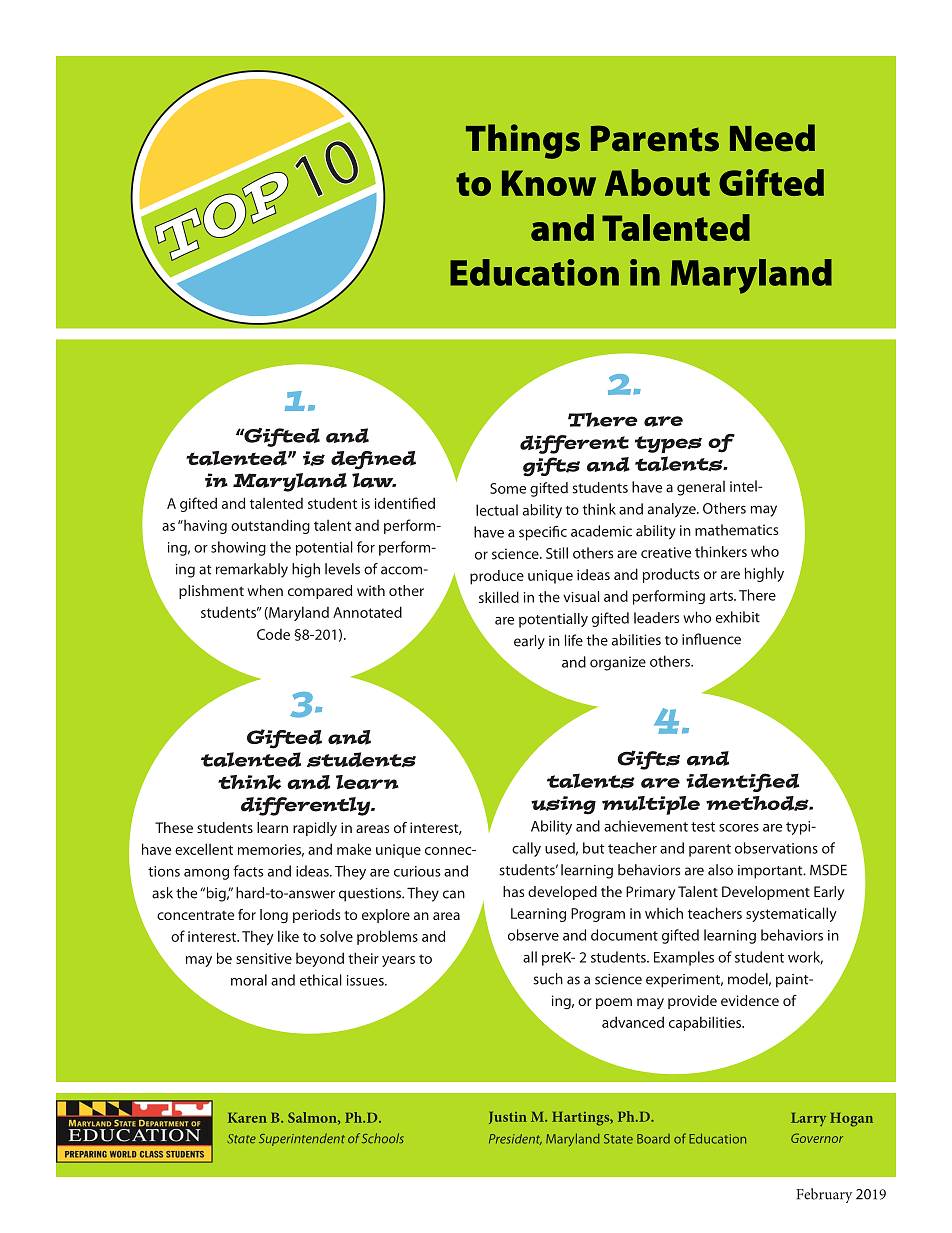  What do you see at coordinates (249, 980) in the screenshot?
I see `moral` at bounding box center [249, 980].
